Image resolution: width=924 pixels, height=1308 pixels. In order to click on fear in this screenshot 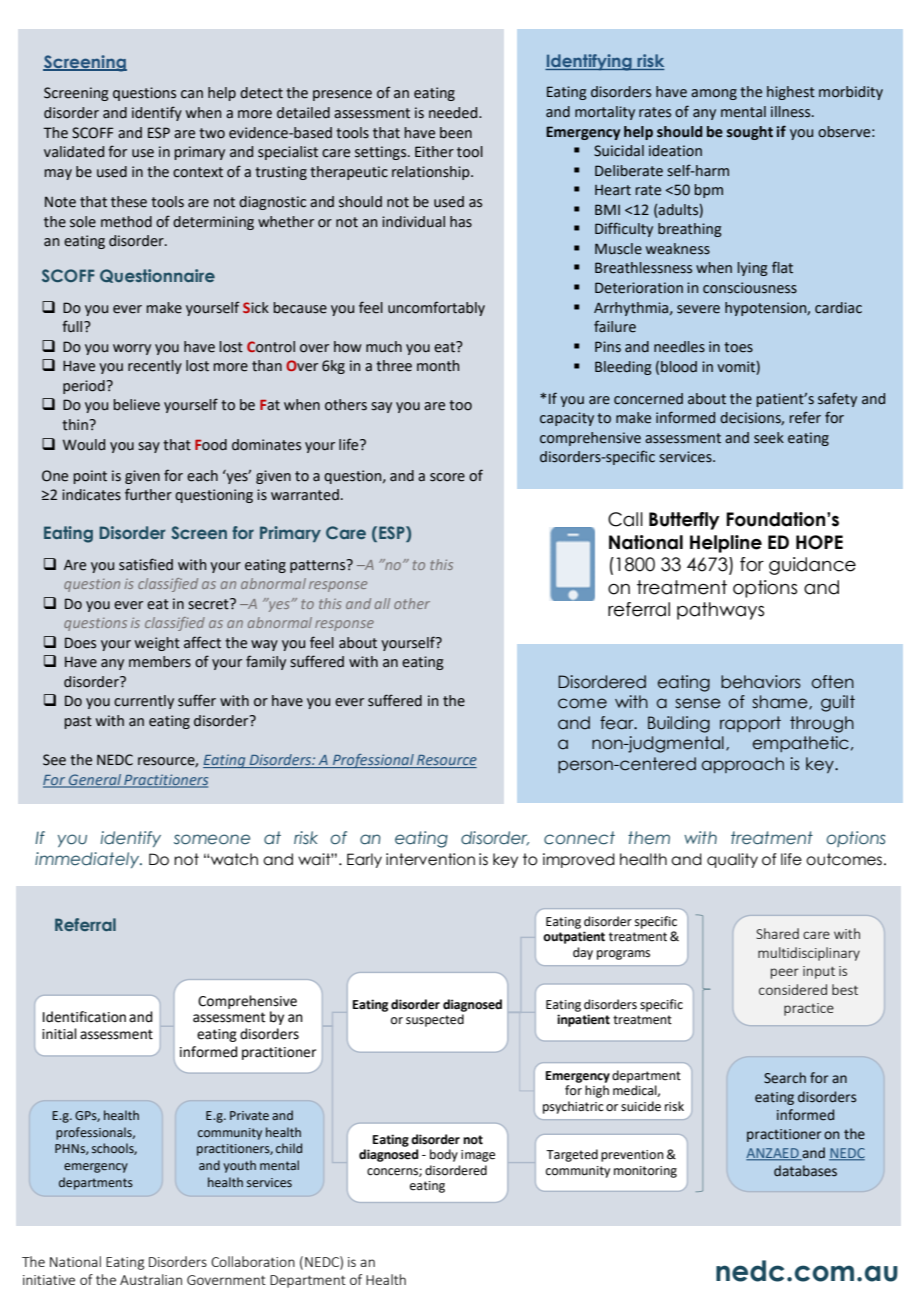, I will do `click(618, 723)`.
